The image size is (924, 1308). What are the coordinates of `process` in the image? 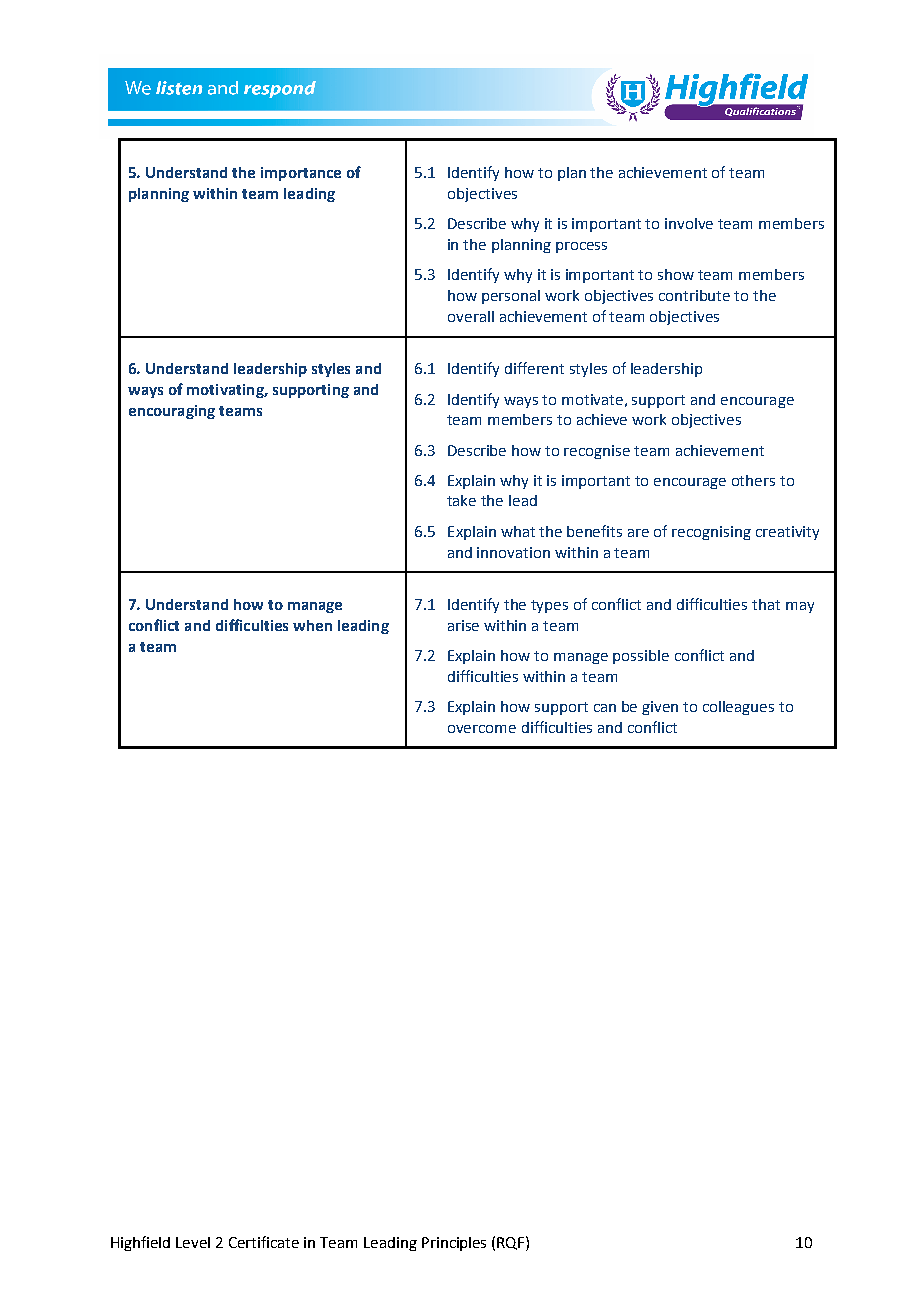 It's located at (581, 247).
